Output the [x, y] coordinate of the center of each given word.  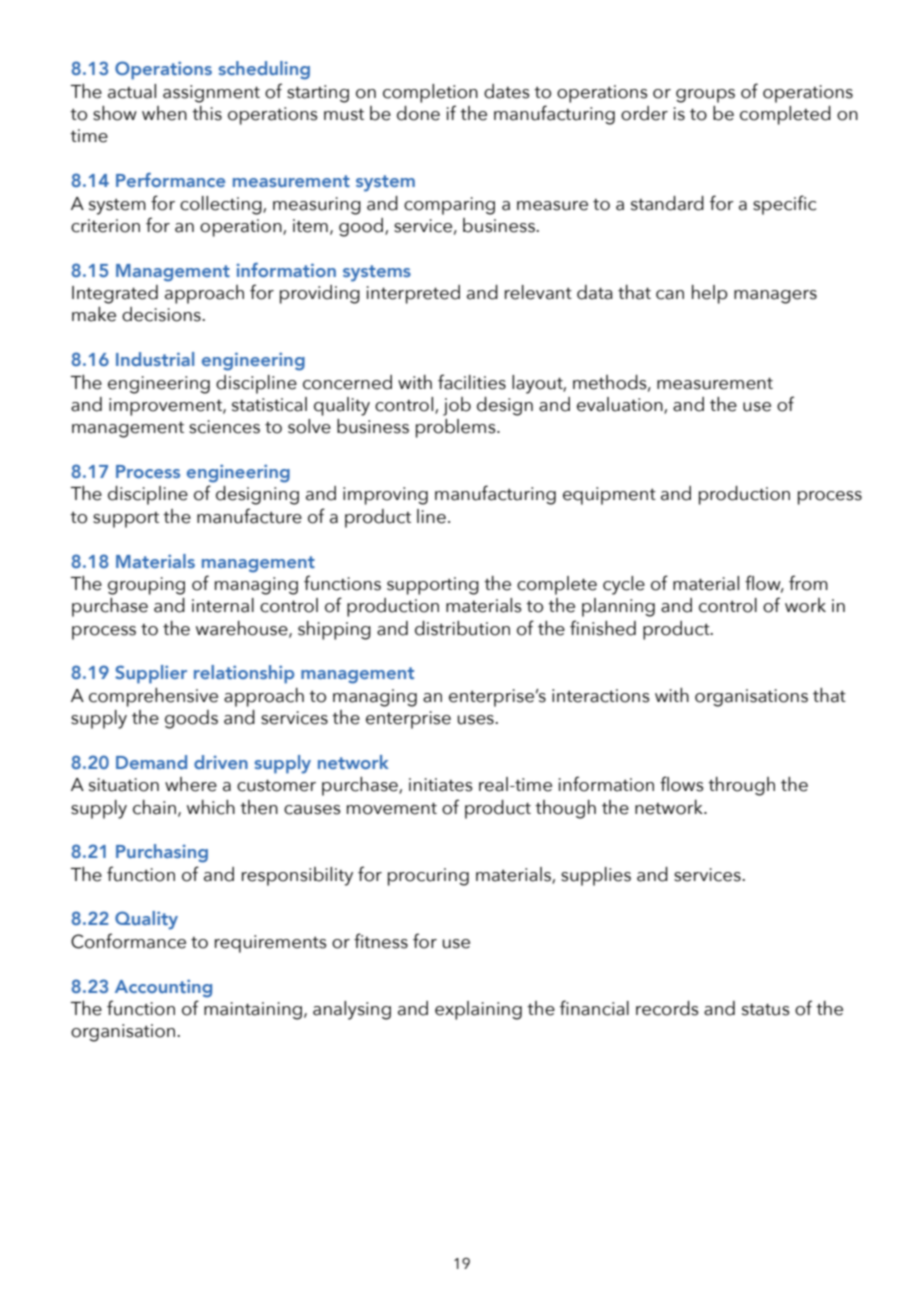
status [766, 1009]
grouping [146, 586]
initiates [441, 785]
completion [430, 93]
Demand [151, 762]
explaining [478, 1010]
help [710, 294]
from [808, 583]
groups [705, 96]
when [164, 113]
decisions [162, 314]
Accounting [163, 988]
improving [385, 496]
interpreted [413, 294]
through [741, 786]
